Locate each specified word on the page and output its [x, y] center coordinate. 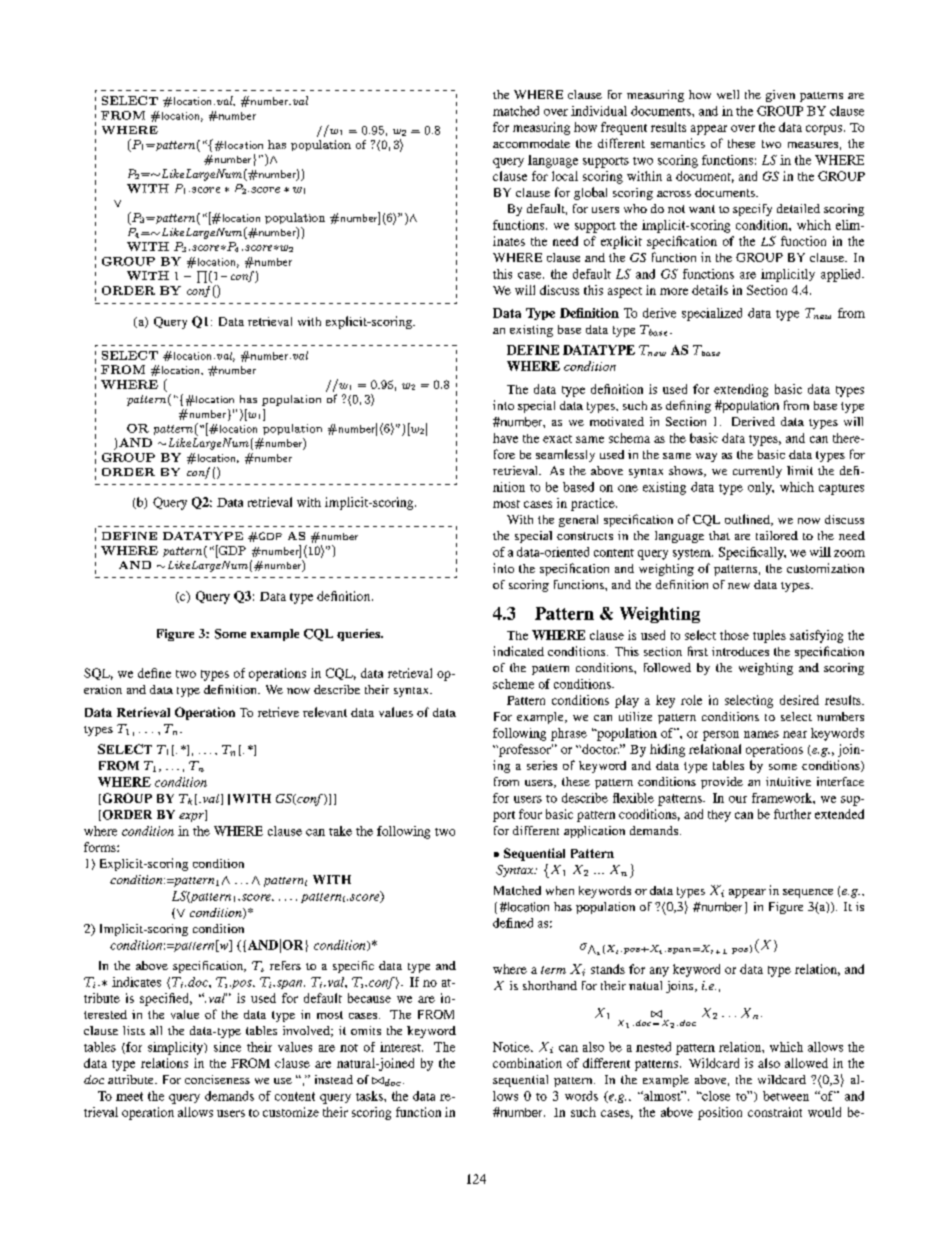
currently [757, 472]
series [542, 765]
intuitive [788, 781]
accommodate [531, 143]
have [505, 438]
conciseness [217, 1079]
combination [527, 1063]
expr [192, 817]
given [780, 96]
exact [557, 439]
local [565, 176]
